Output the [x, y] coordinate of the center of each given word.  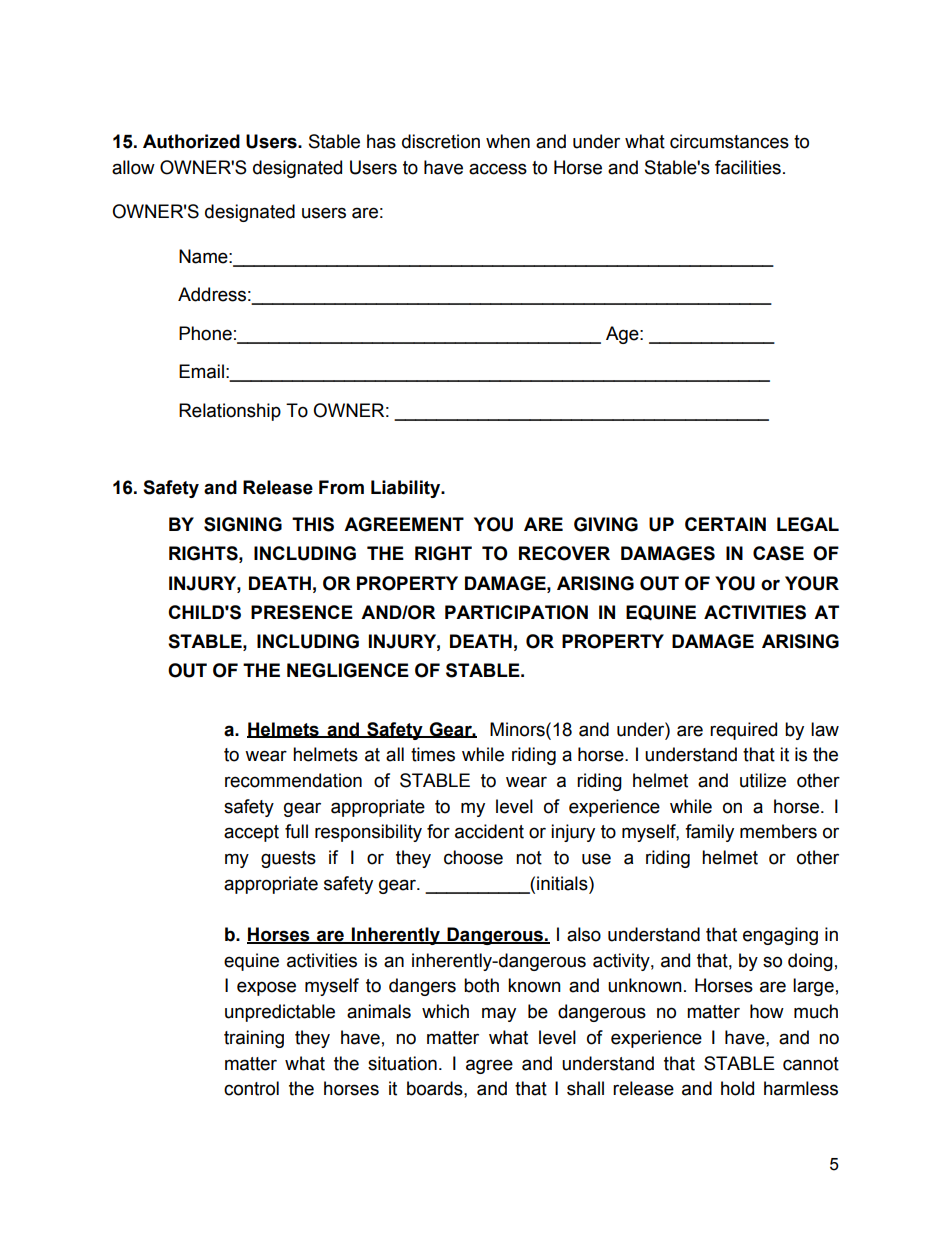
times [433, 754]
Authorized [191, 141]
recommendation [293, 780]
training [254, 1039]
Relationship [230, 412]
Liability [407, 489]
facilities [748, 167]
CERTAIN [725, 524]
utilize [763, 780]
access [498, 169]
